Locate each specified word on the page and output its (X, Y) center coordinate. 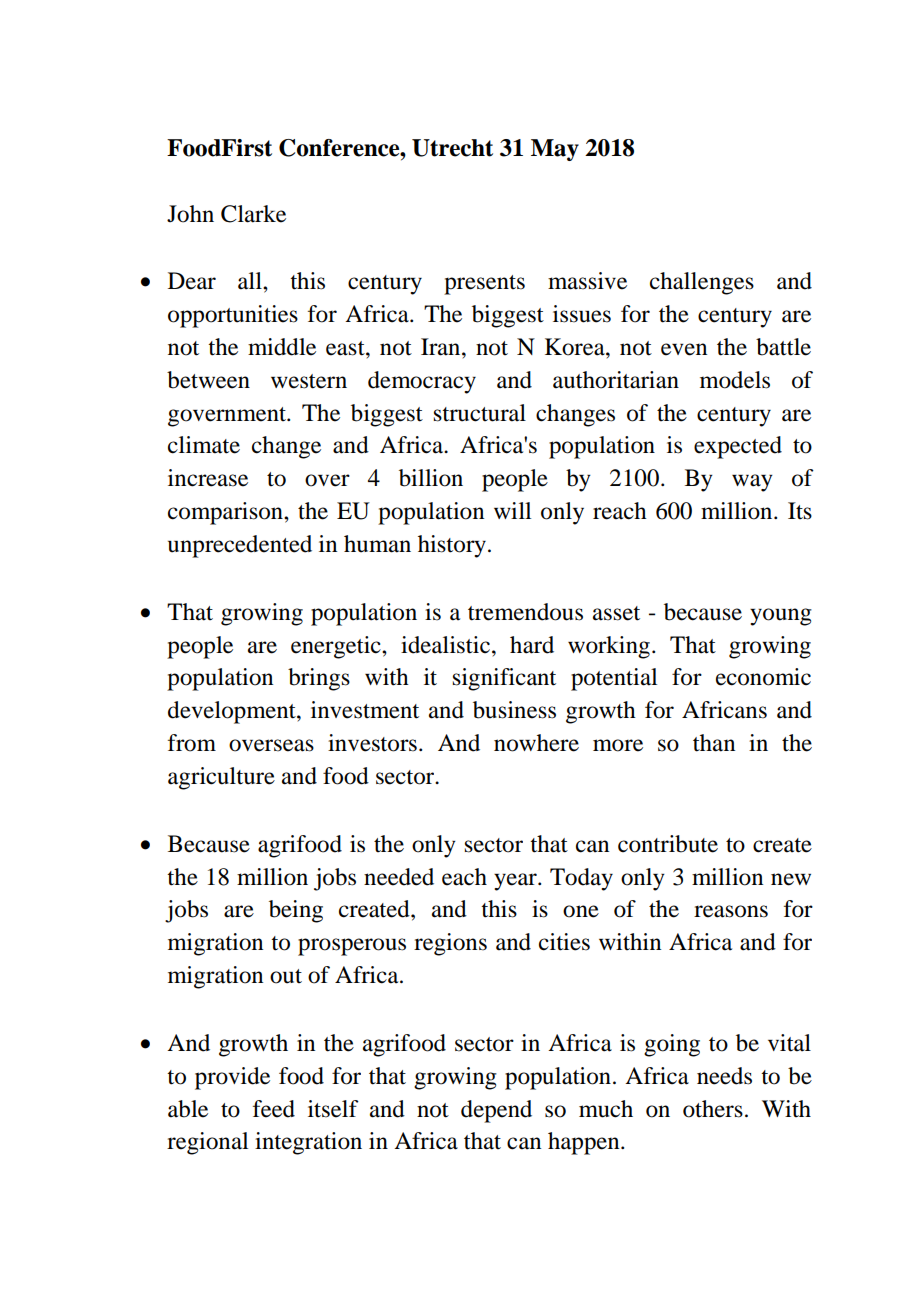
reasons (731, 911)
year (516, 882)
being (296, 911)
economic (763, 677)
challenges (702, 283)
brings (319, 679)
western (309, 381)
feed (274, 1109)
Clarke (253, 214)
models (735, 380)
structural (480, 413)
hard (532, 645)
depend (496, 1111)
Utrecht (452, 148)
